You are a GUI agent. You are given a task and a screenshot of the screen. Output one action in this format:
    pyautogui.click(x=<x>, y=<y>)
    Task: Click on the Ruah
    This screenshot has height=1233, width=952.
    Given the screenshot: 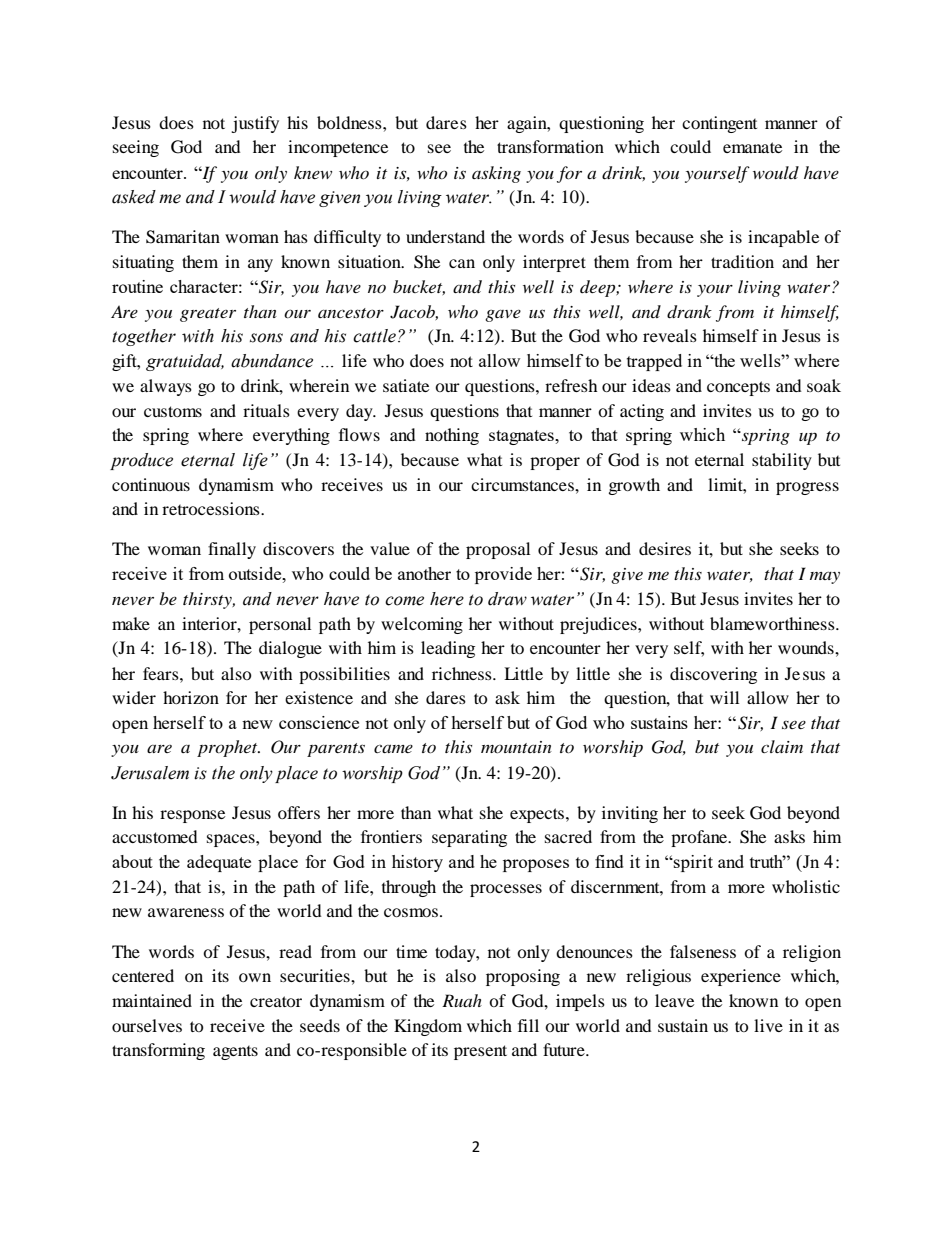 What is the action you would take?
    pyautogui.click(x=462, y=1000)
